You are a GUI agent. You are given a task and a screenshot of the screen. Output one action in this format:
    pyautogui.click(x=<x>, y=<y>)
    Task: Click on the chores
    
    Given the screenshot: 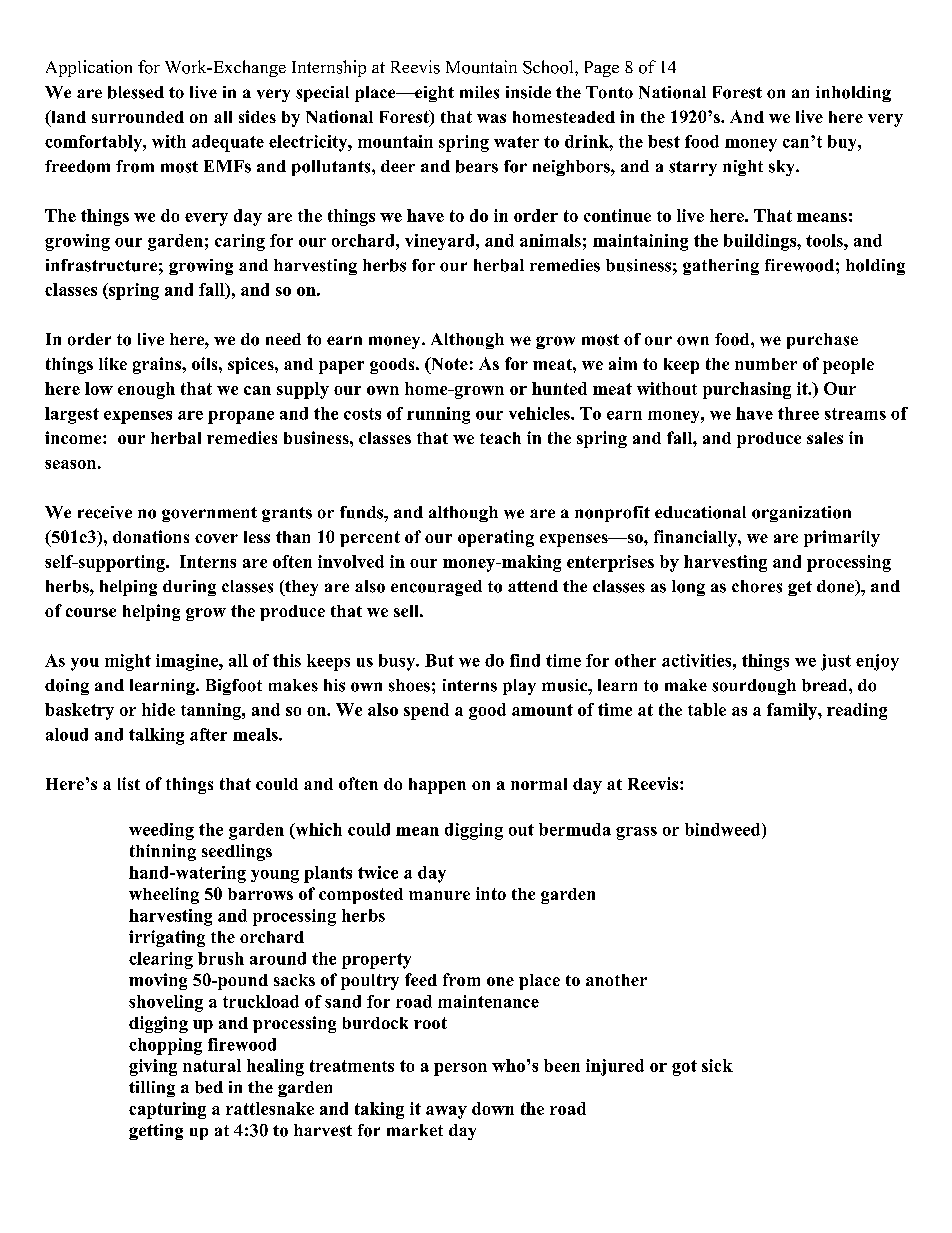 What is the action you would take?
    pyautogui.click(x=757, y=586)
